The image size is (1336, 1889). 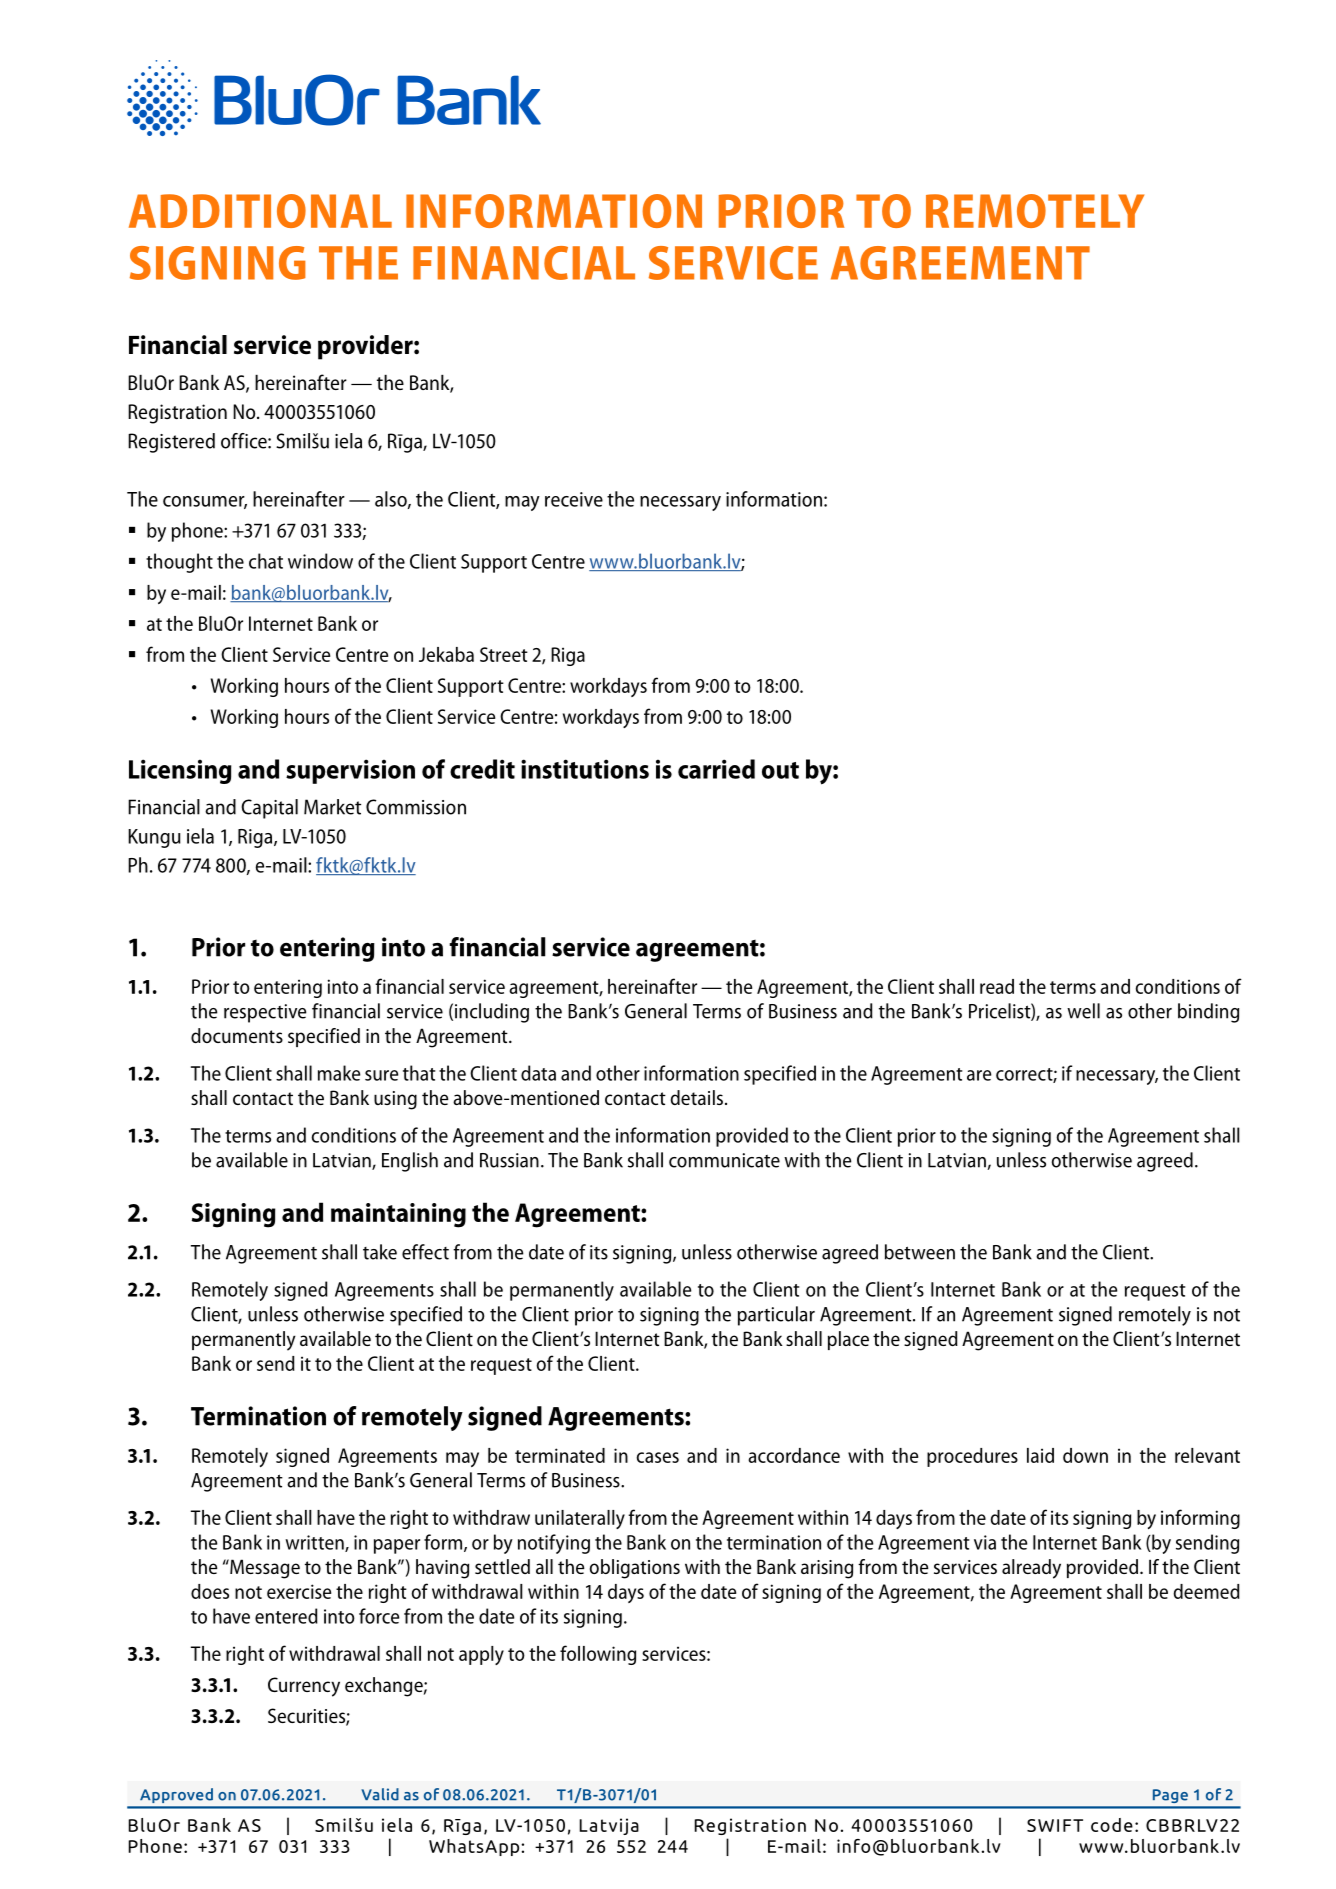 What do you see at coordinates (265, 1013) in the screenshot?
I see `respective` at bounding box center [265, 1013].
